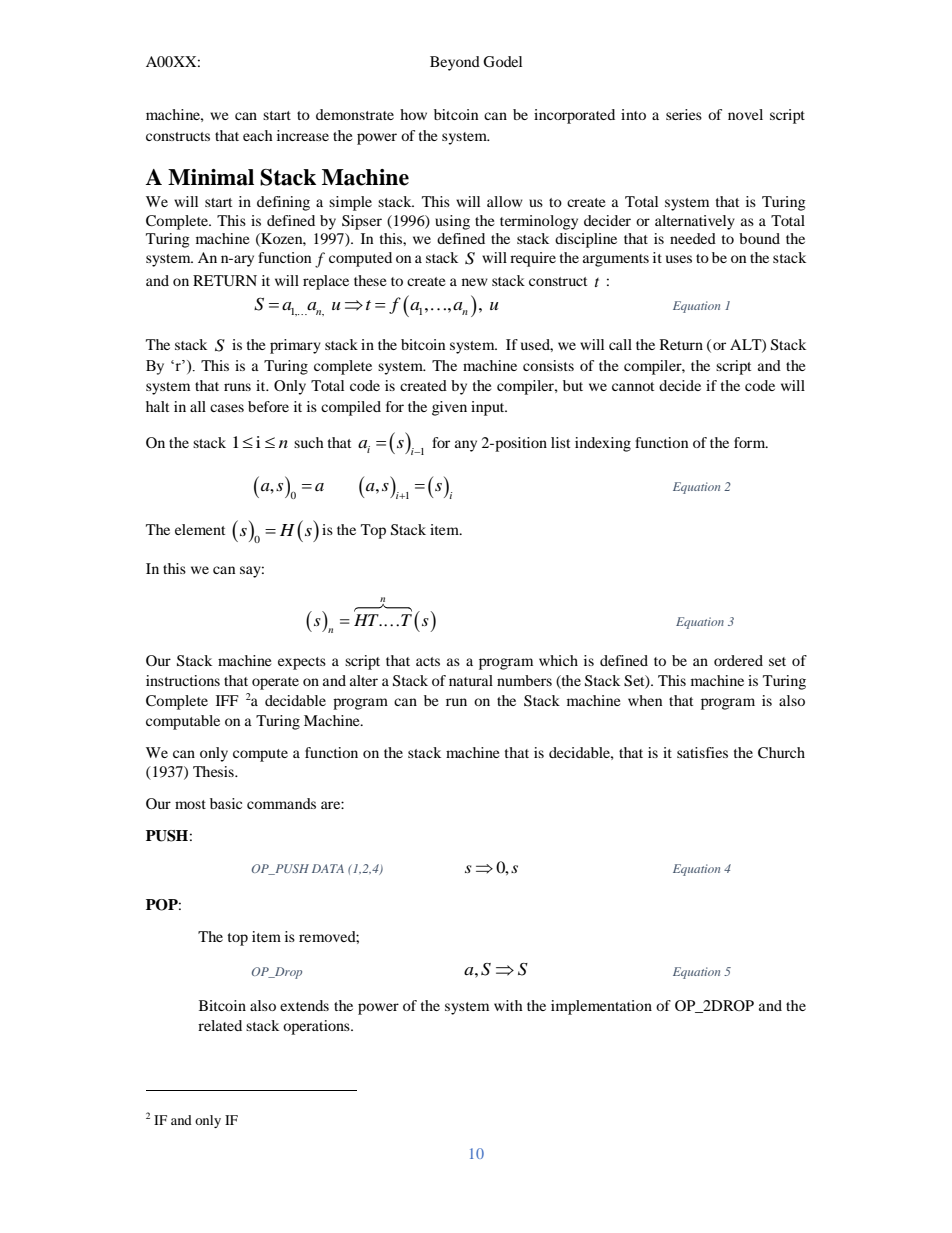  I want to click on Beyond, so click(455, 63).
